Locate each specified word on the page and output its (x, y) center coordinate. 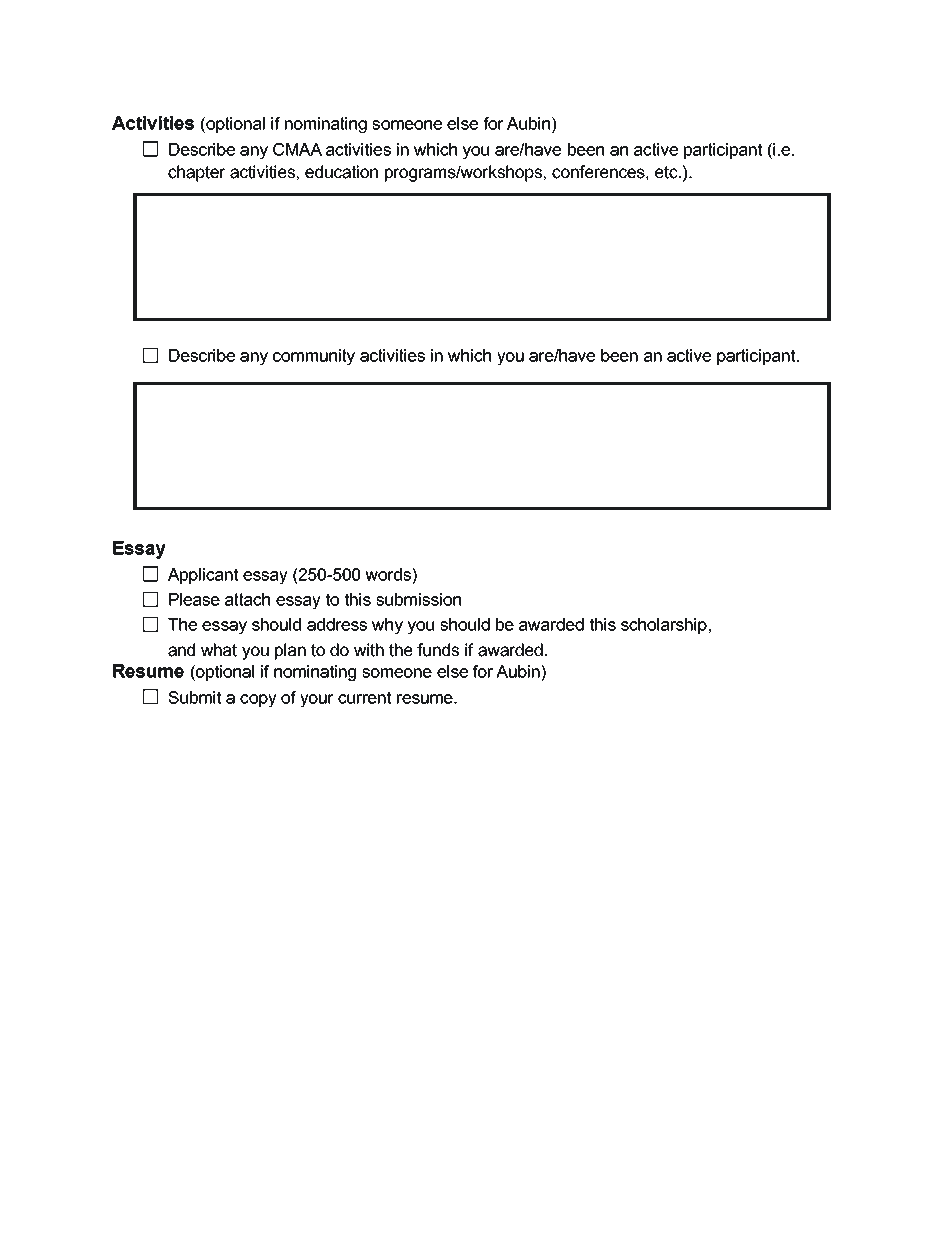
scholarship (664, 626)
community (314, 357)
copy (258, 701)
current (364, 697)
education (341, 172)
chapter (197, 173)
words (389, 574)
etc (667, 172)
